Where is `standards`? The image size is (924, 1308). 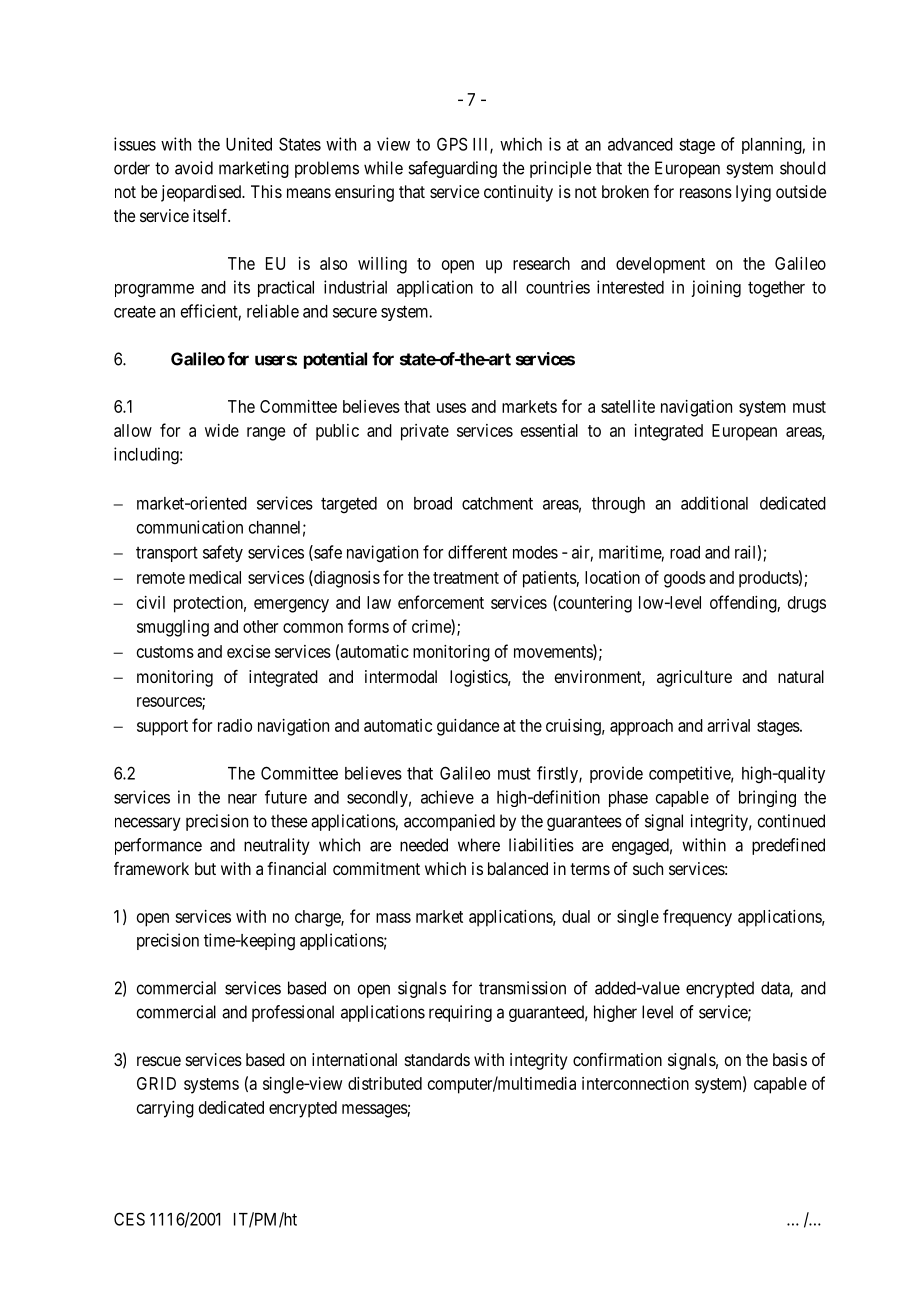
standards is located at coordinates (437, 1059).
